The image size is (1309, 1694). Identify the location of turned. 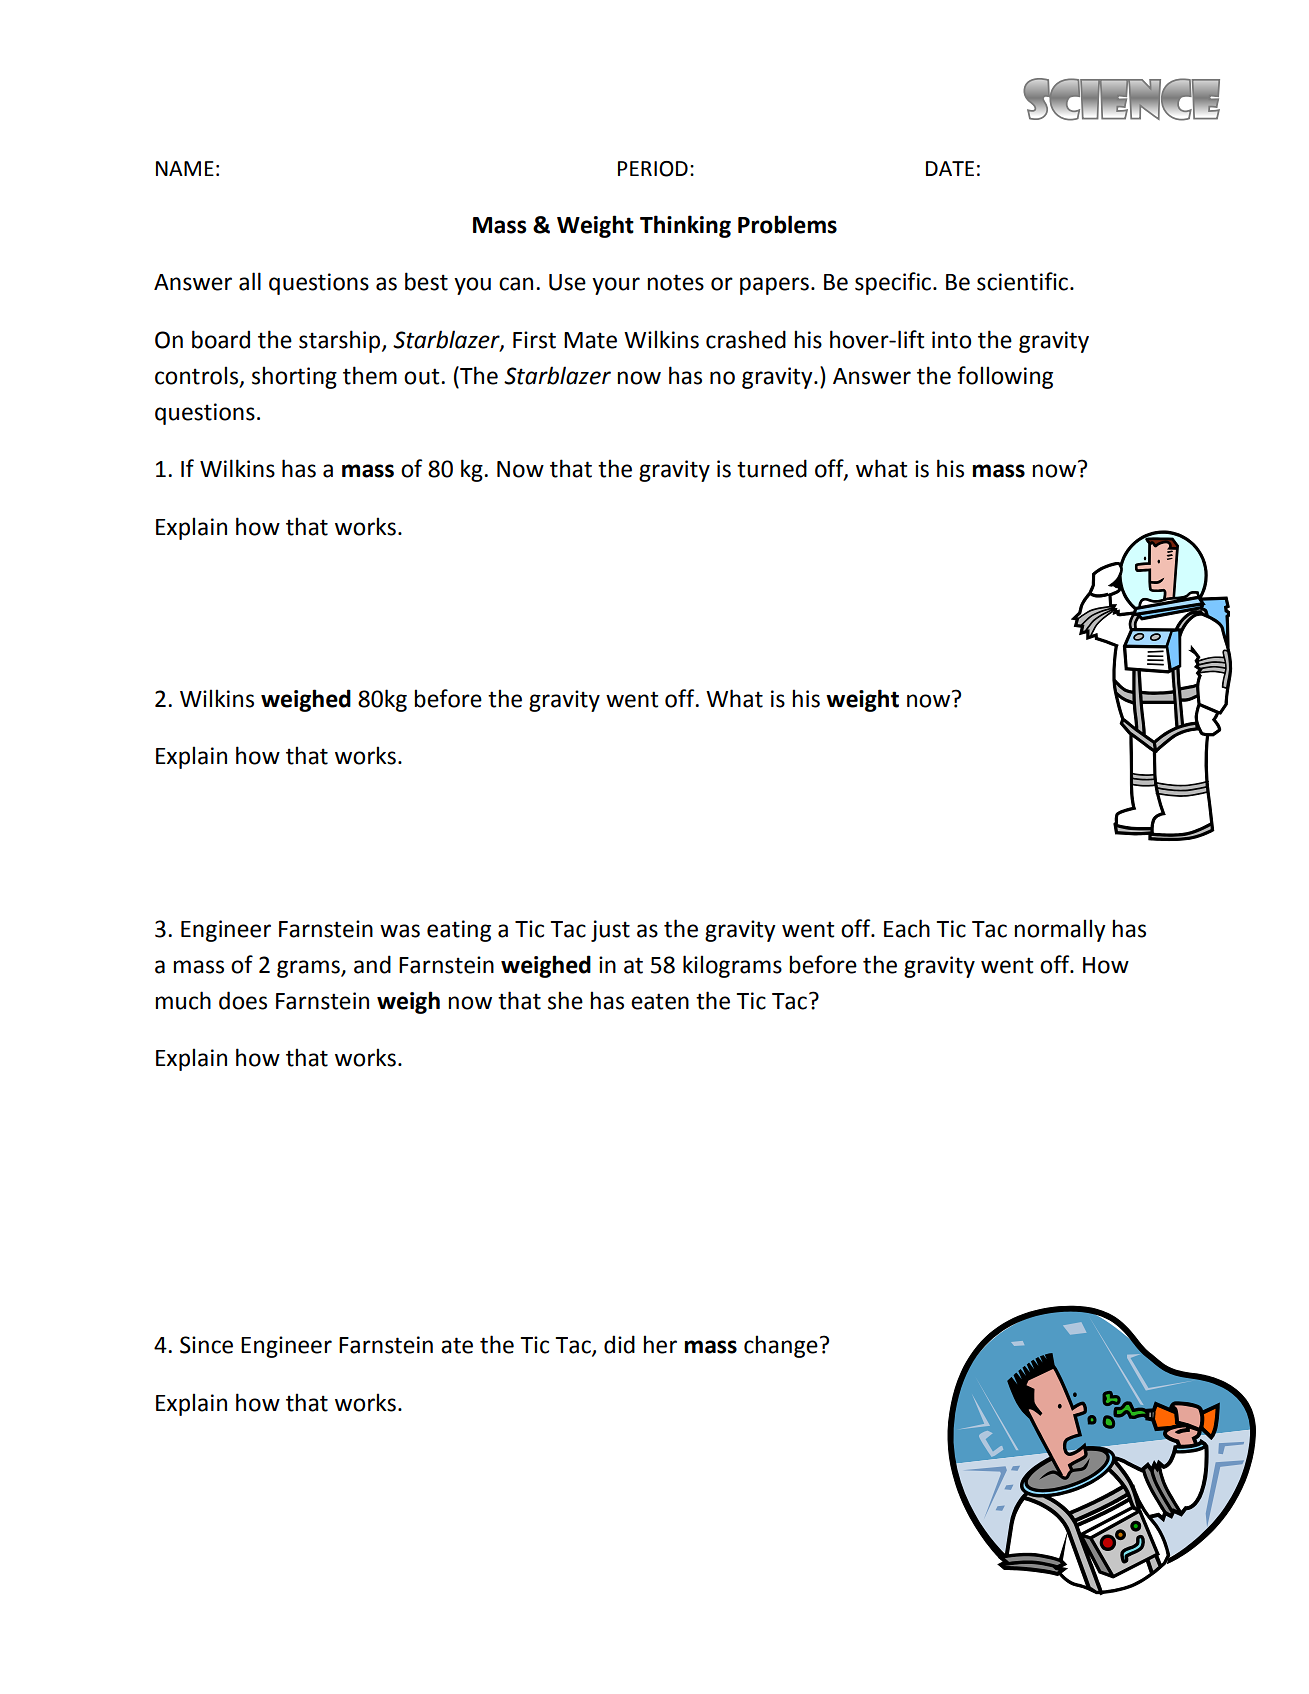
(772, 468).
